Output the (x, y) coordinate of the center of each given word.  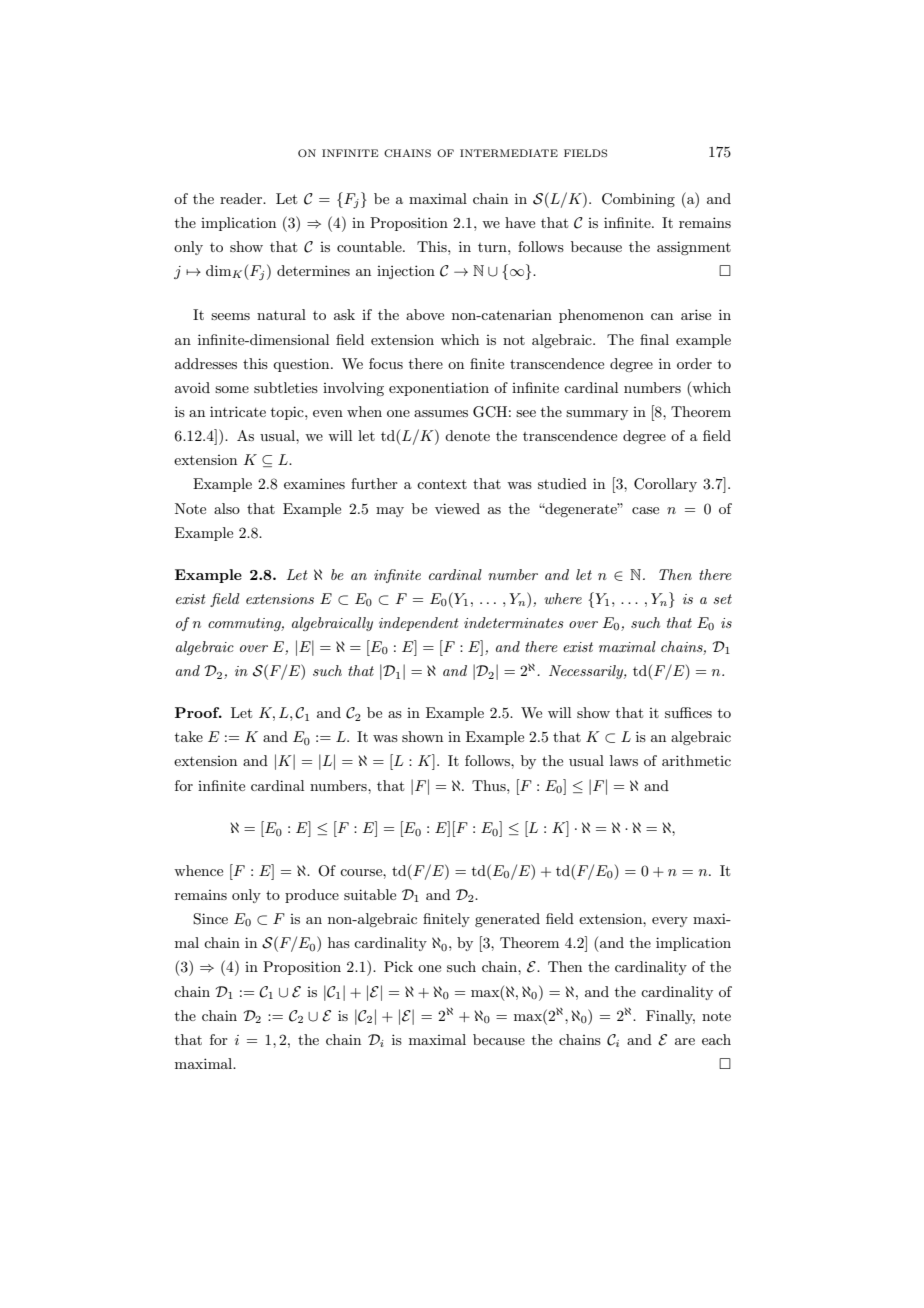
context (442, 484)
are (685, 1041)
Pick (398, 966)
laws (624, 760)
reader (242, 198)
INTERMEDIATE (509, 153)
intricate (238, 411)
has (339, 942)
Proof (198, 712)
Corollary (665, 485)
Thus (490, 785)
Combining (638, 200)
